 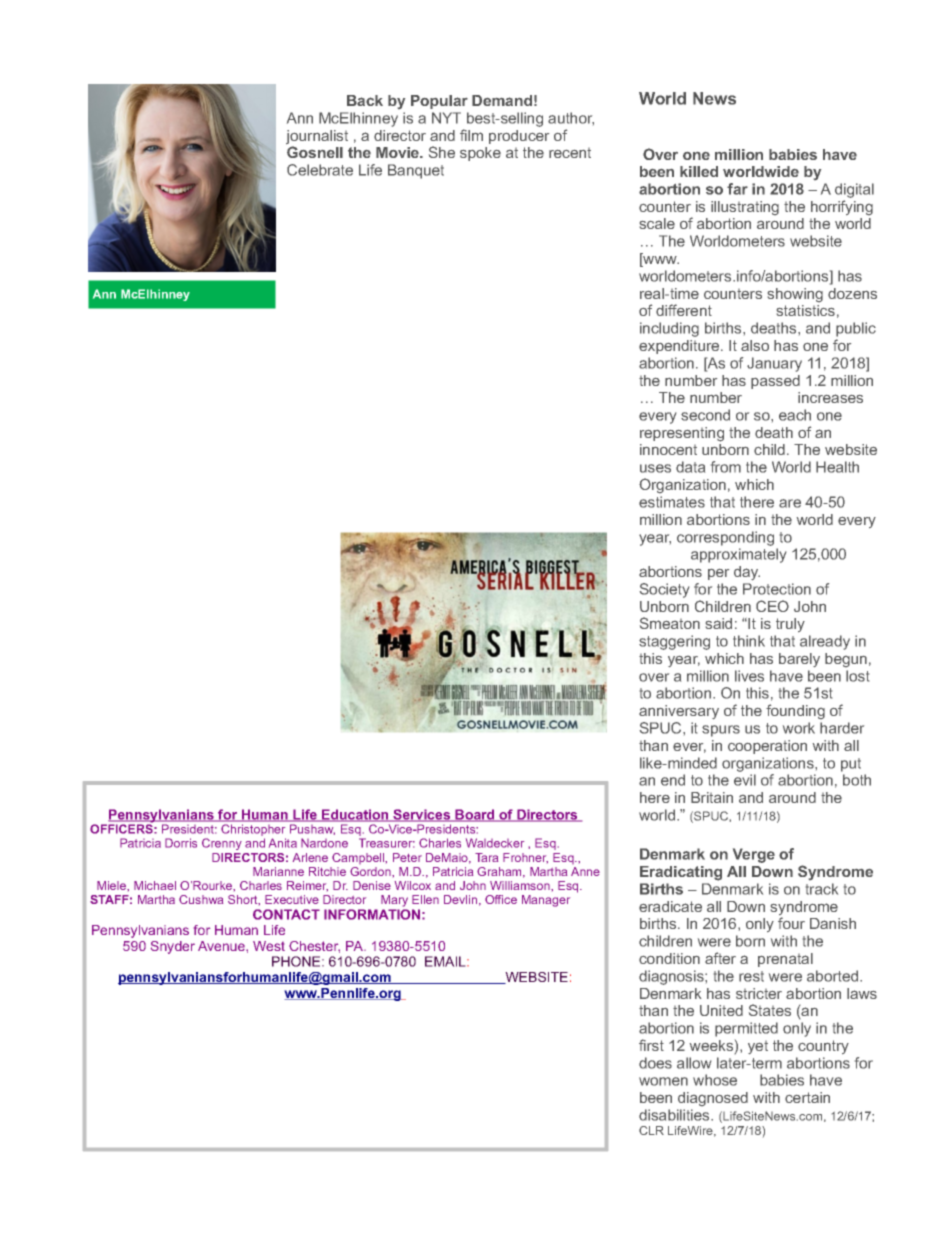 I want to click on including, so click(x=669, y=329).
